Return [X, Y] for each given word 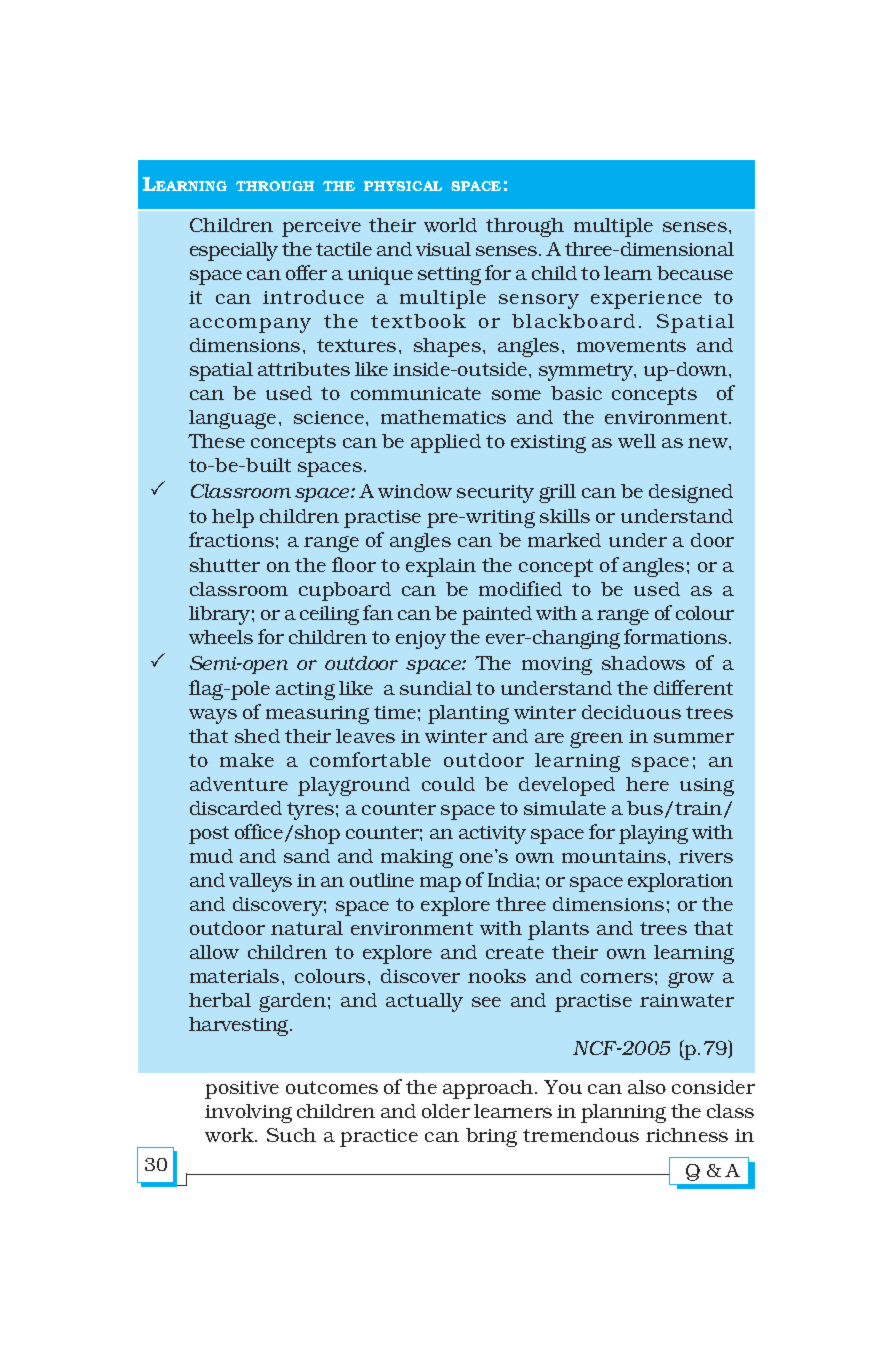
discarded [236, 808]
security [495, 494]
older [446, 1111]
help [233, 518]
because [695, 273]
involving [248, 1113]
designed [691, 493]
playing [653, 834]
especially [234, 251]
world [450, 225]
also [647, 1087]
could [448, 784]
